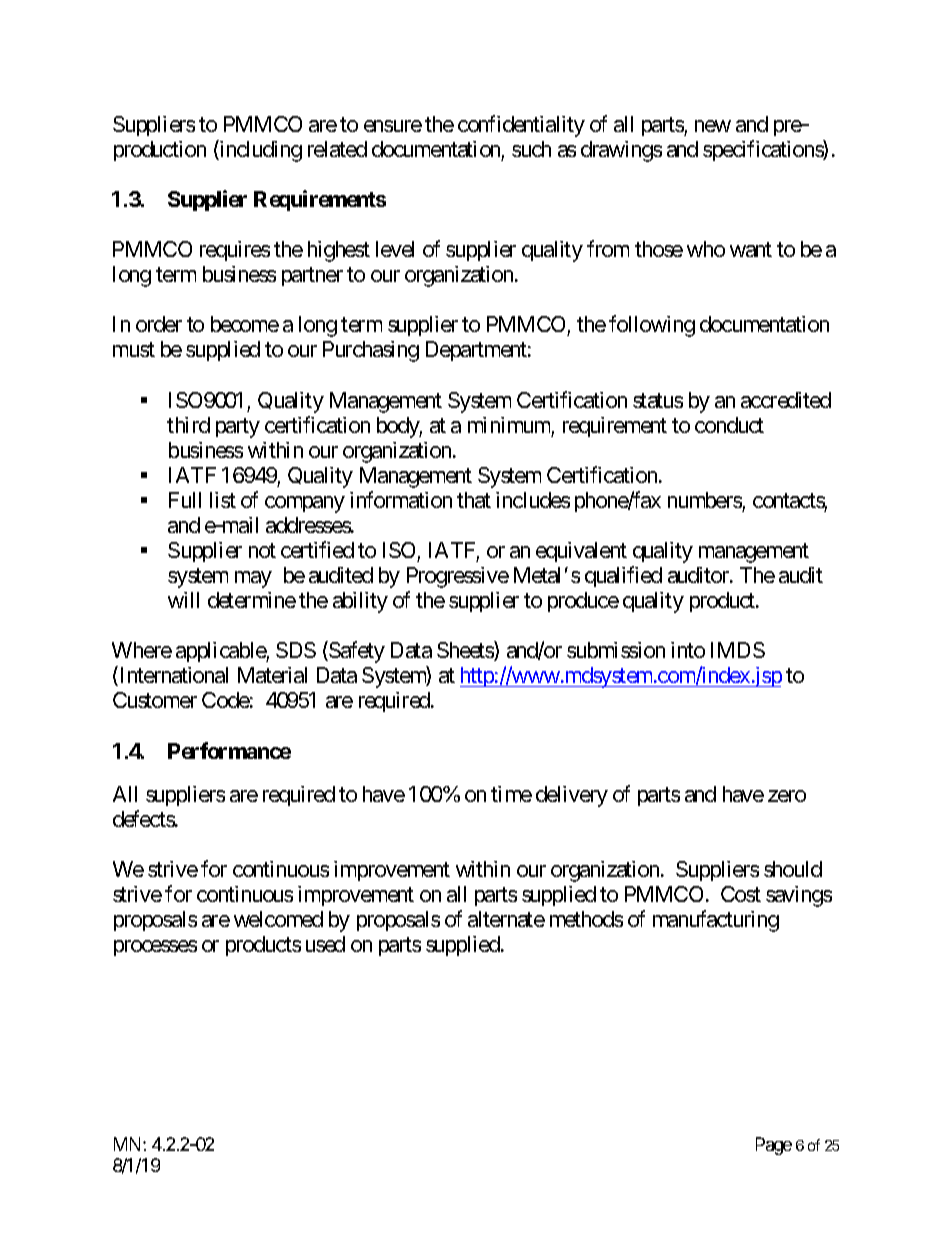 This image has height=1233, width=952. Describe the element at coordinates (337, 149) in the image. I see `related` at that location.
